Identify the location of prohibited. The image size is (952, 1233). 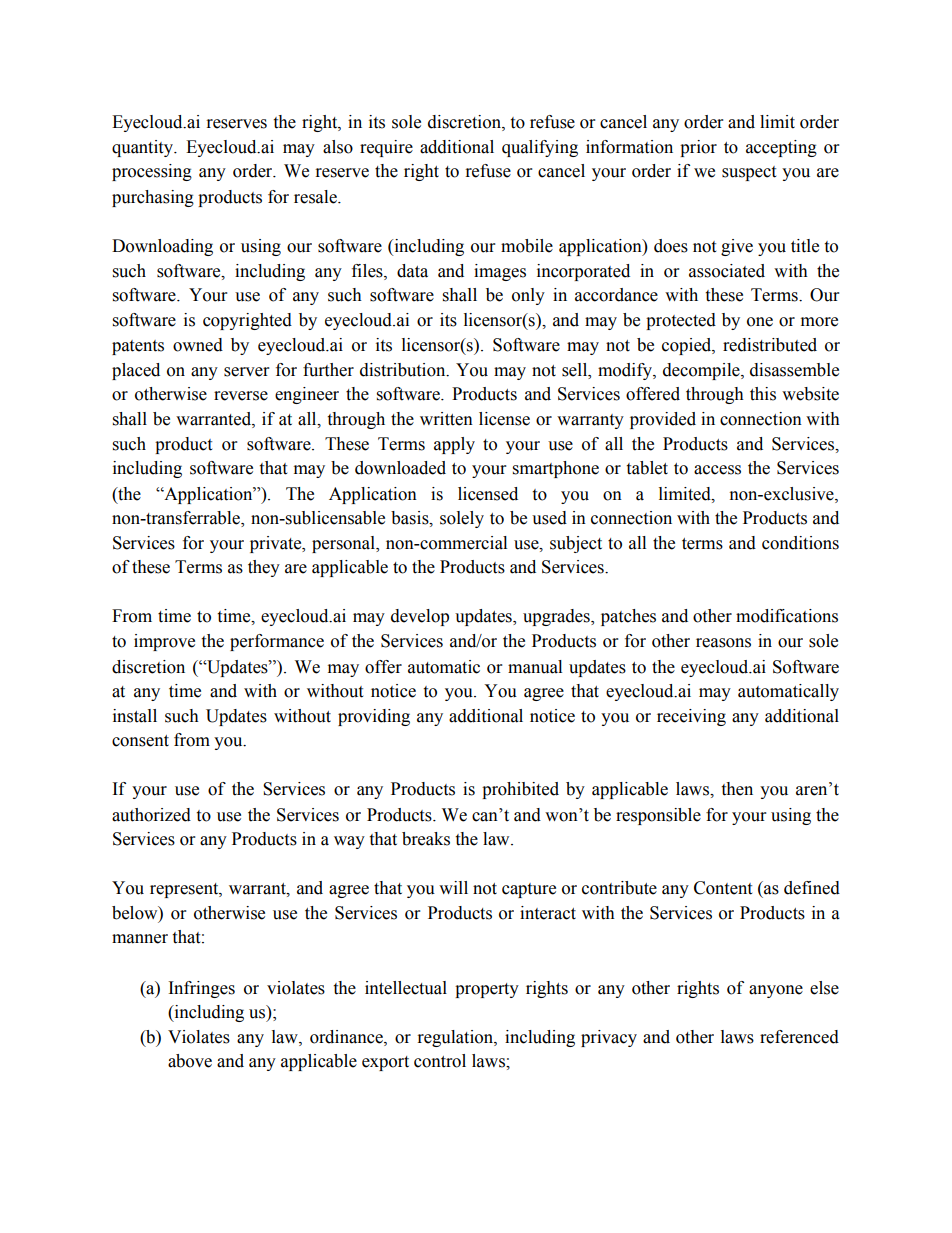
(520, 790).
